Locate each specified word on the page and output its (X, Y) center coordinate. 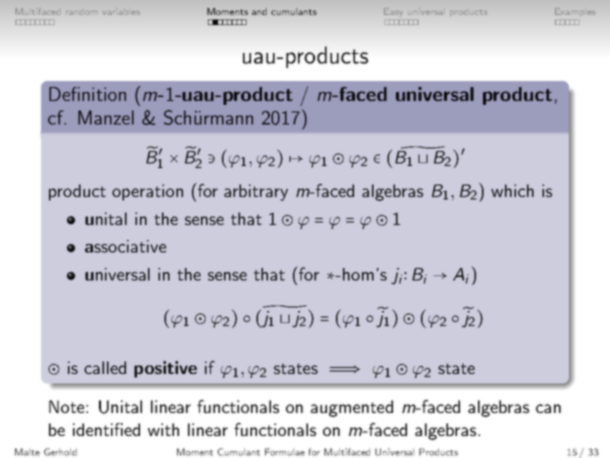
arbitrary (256, 192)
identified (106, 429)
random (81, 13)
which (512, 190)
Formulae (285, 452)
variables (121, 11)
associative (125, 246)
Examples (575, 11)
